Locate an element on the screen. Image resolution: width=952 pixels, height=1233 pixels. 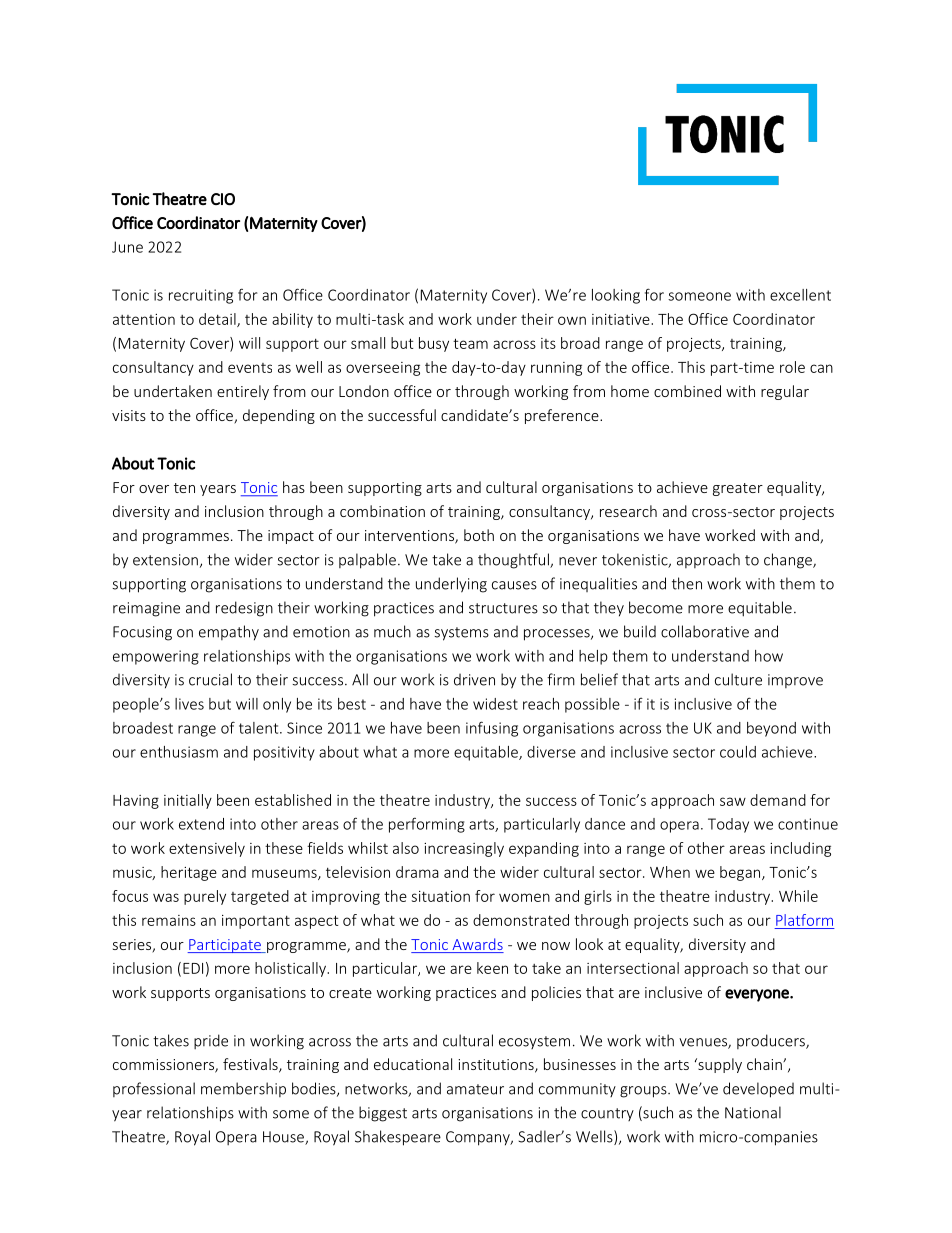
excellent is located at coordinates (800, 295).
